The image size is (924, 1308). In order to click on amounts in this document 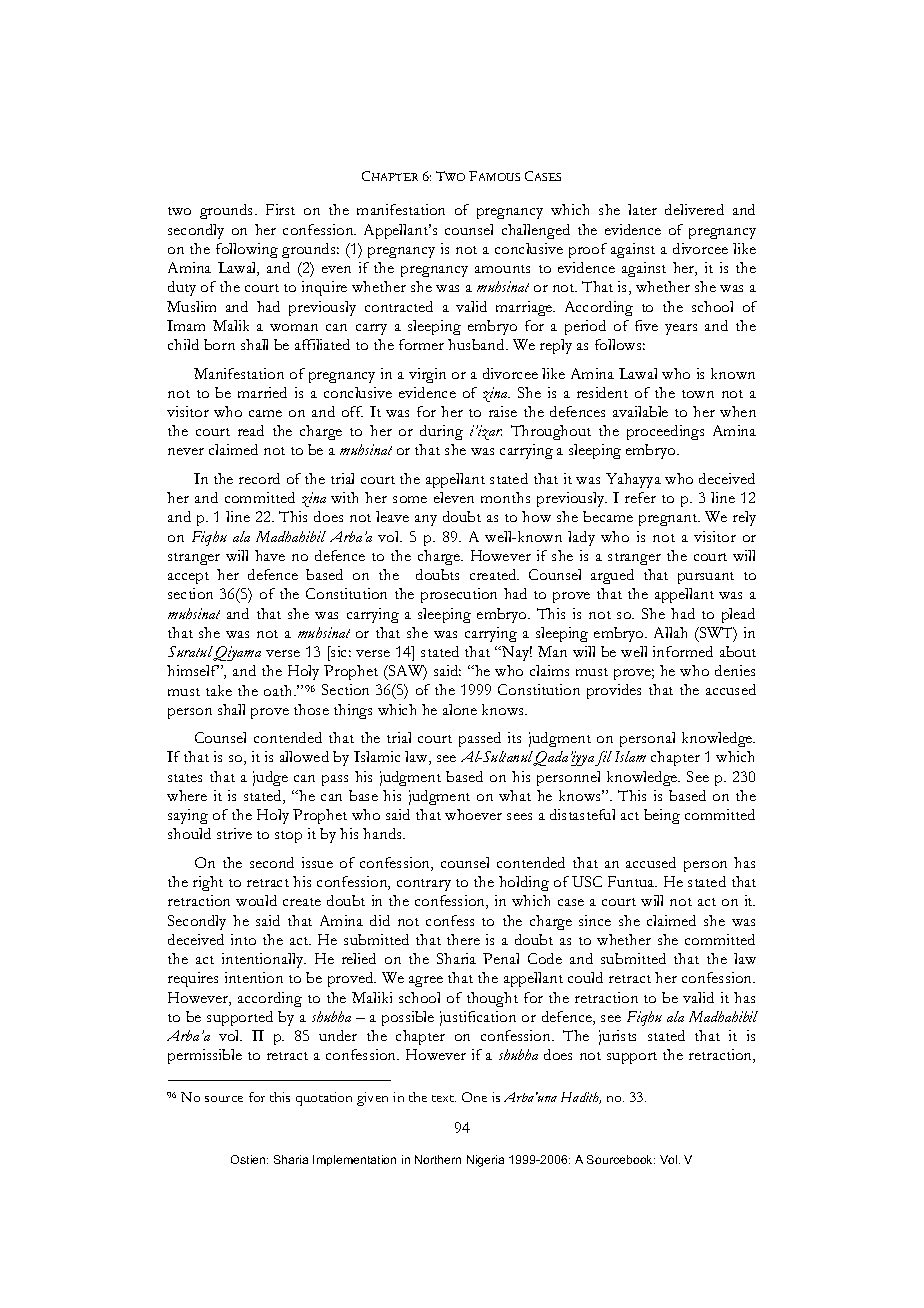, I will do `click(502, 269)`.
